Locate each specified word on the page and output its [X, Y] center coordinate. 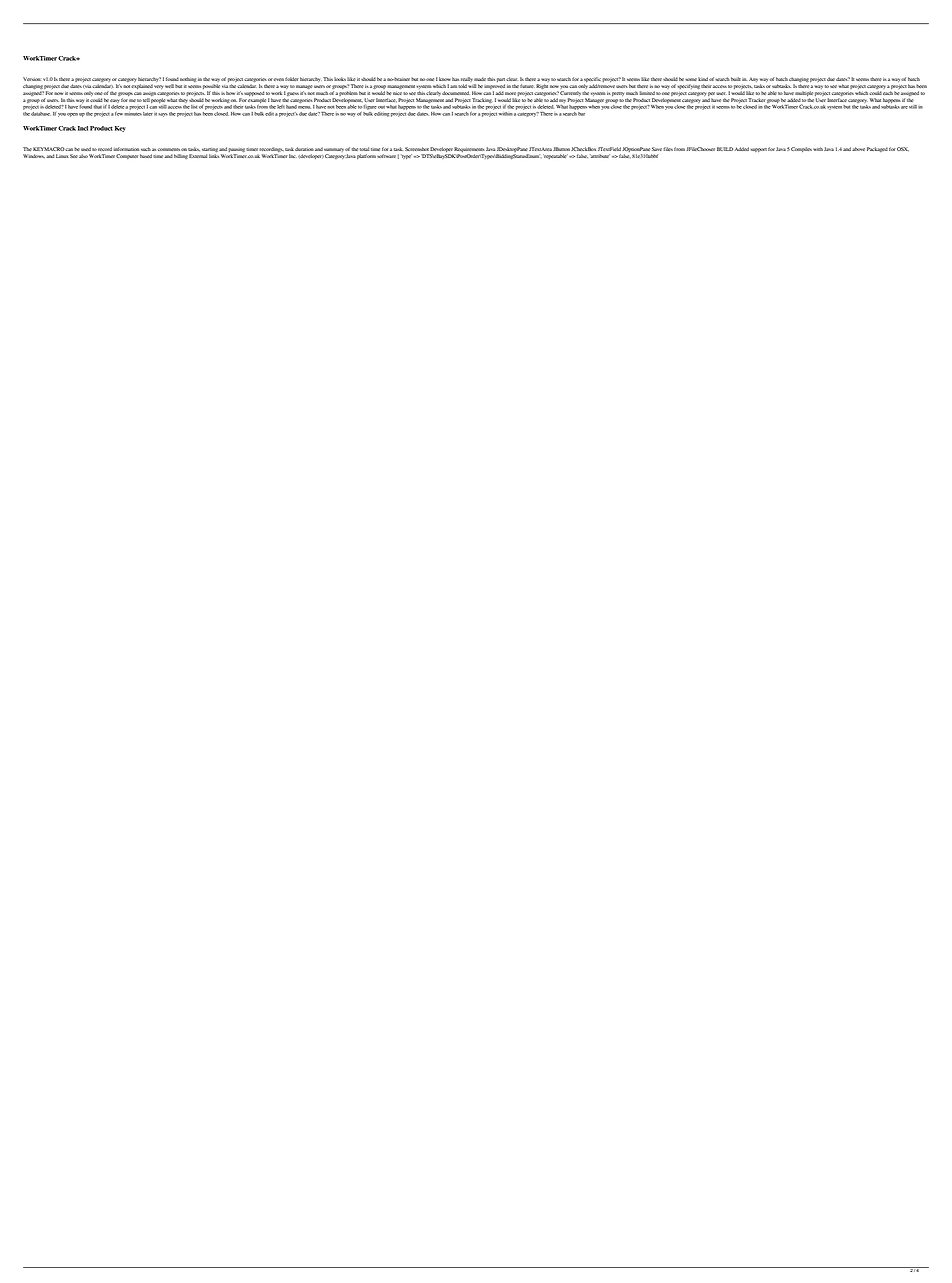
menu [304, 107]
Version [32, 79]
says [163, 115]
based [146, 156]
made [480, 79]
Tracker [757, 100]
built [736, 79]
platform [366, 156]
